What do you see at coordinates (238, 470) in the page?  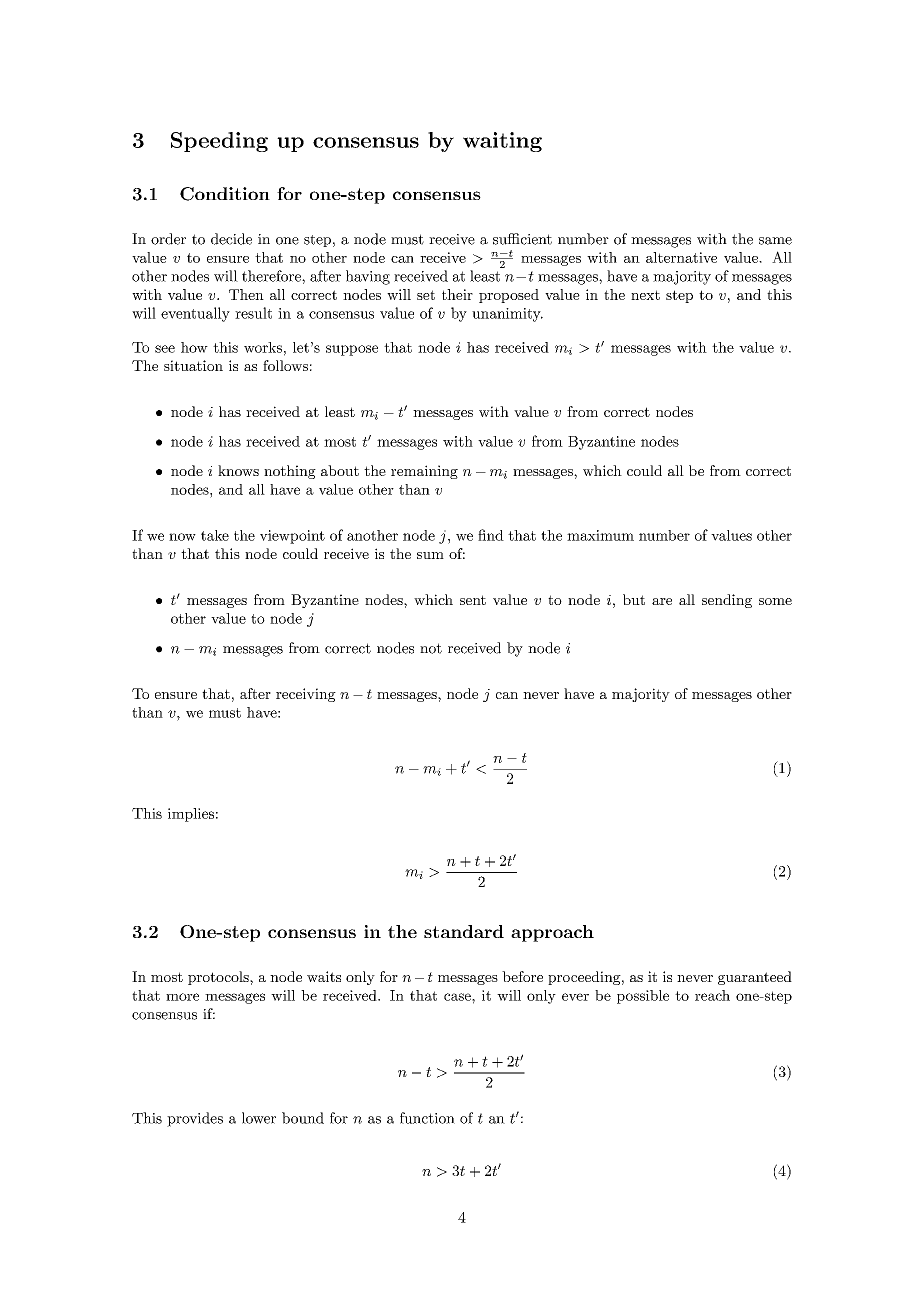 I see `knows` at bounding box center [238, 470].
